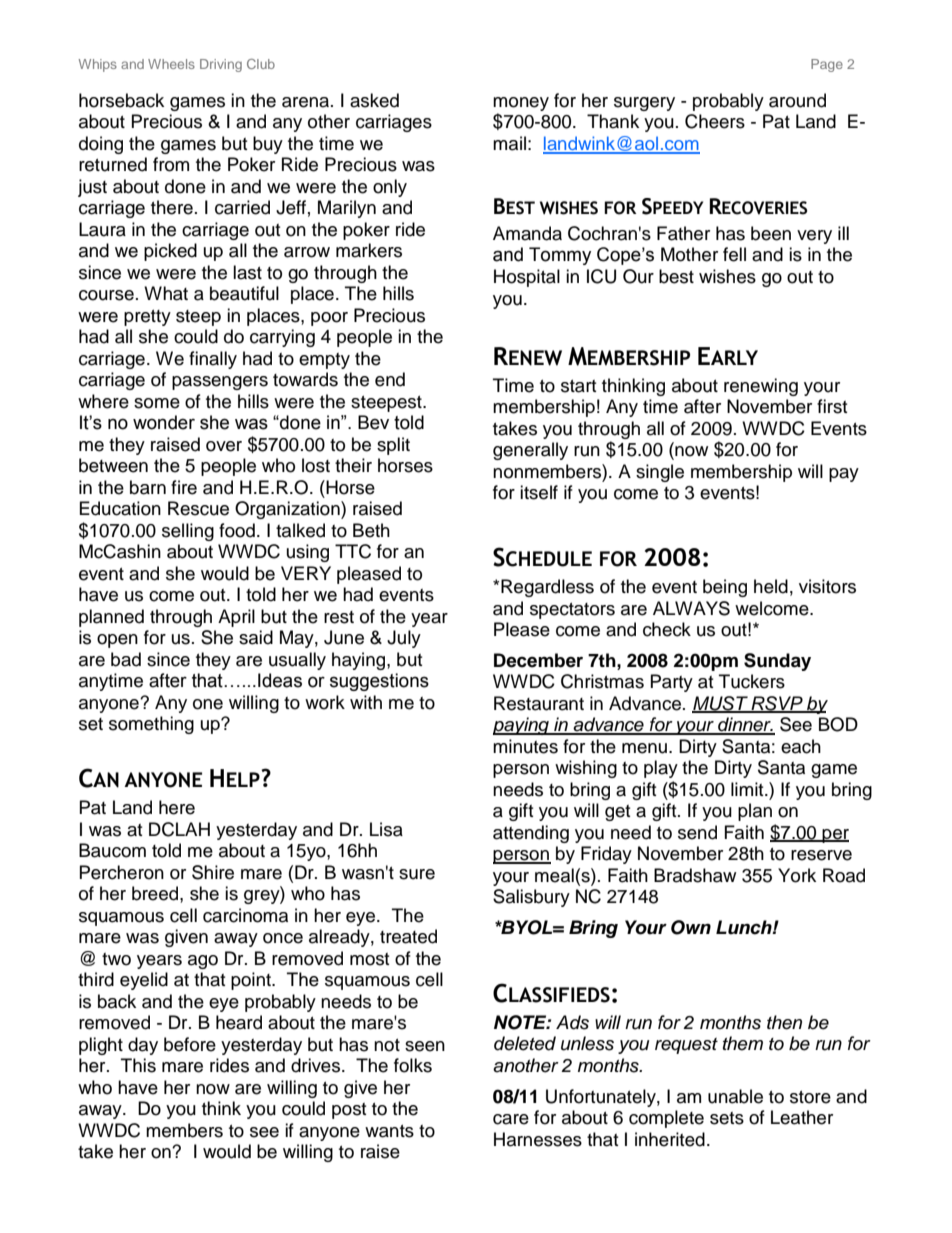  I want to click on care, so click(511, 1119).
